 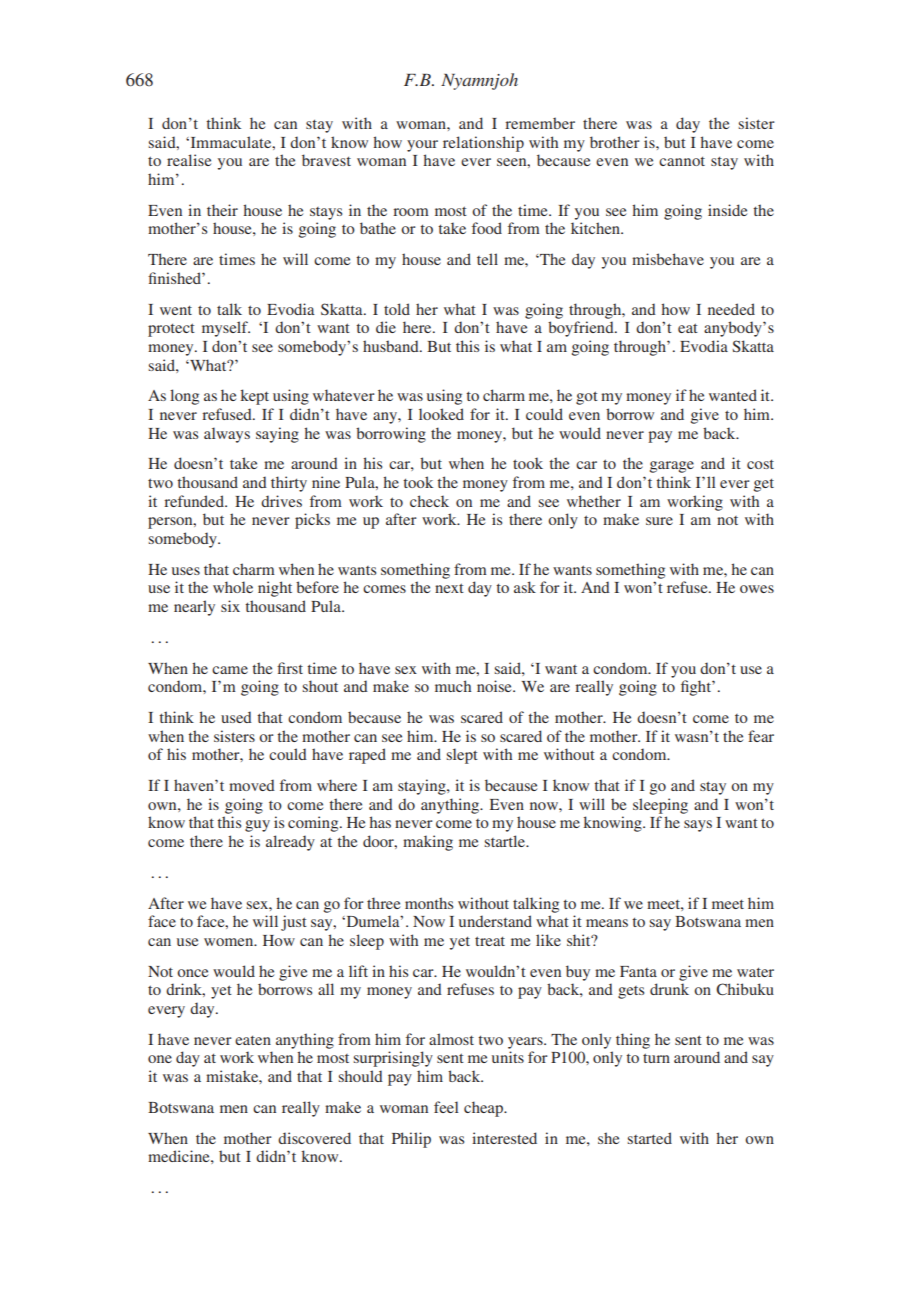 What do you see at coordinates (226, 329) in the screenshot?
I see `myself` at bounding box center [226, 329].
